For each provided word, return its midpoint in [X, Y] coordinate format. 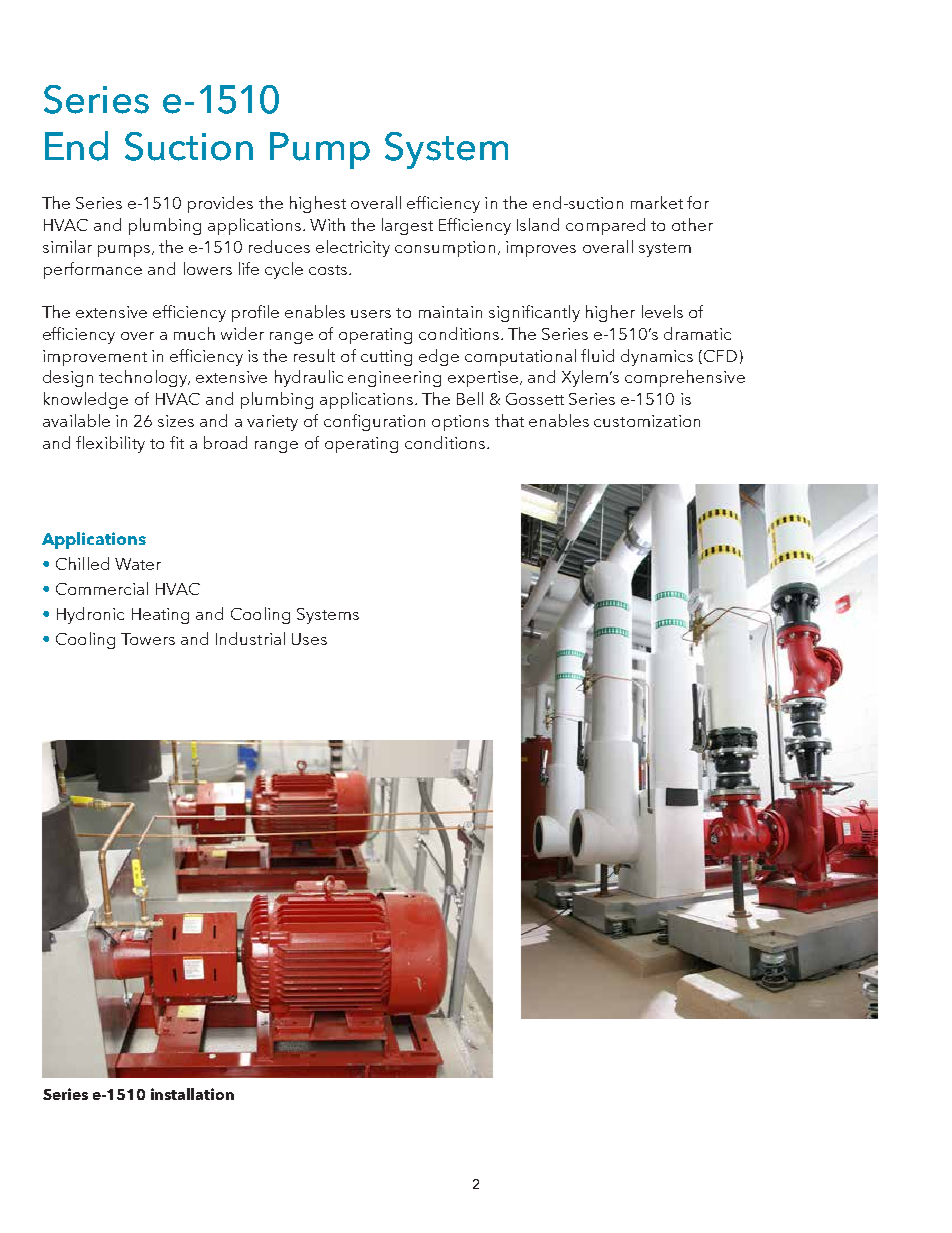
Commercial [102, 588]
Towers [148, 639]
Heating [160, 616]
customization [647, 421]
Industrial [250, 638]
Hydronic [90, 615]
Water [138, 564]
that [509, 420]
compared [605, 226]
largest [407, 226]
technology [144, 378]
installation [192, 1094]
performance [93, 270]
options [460, 423]
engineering [394, 379]
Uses [309, 639]
